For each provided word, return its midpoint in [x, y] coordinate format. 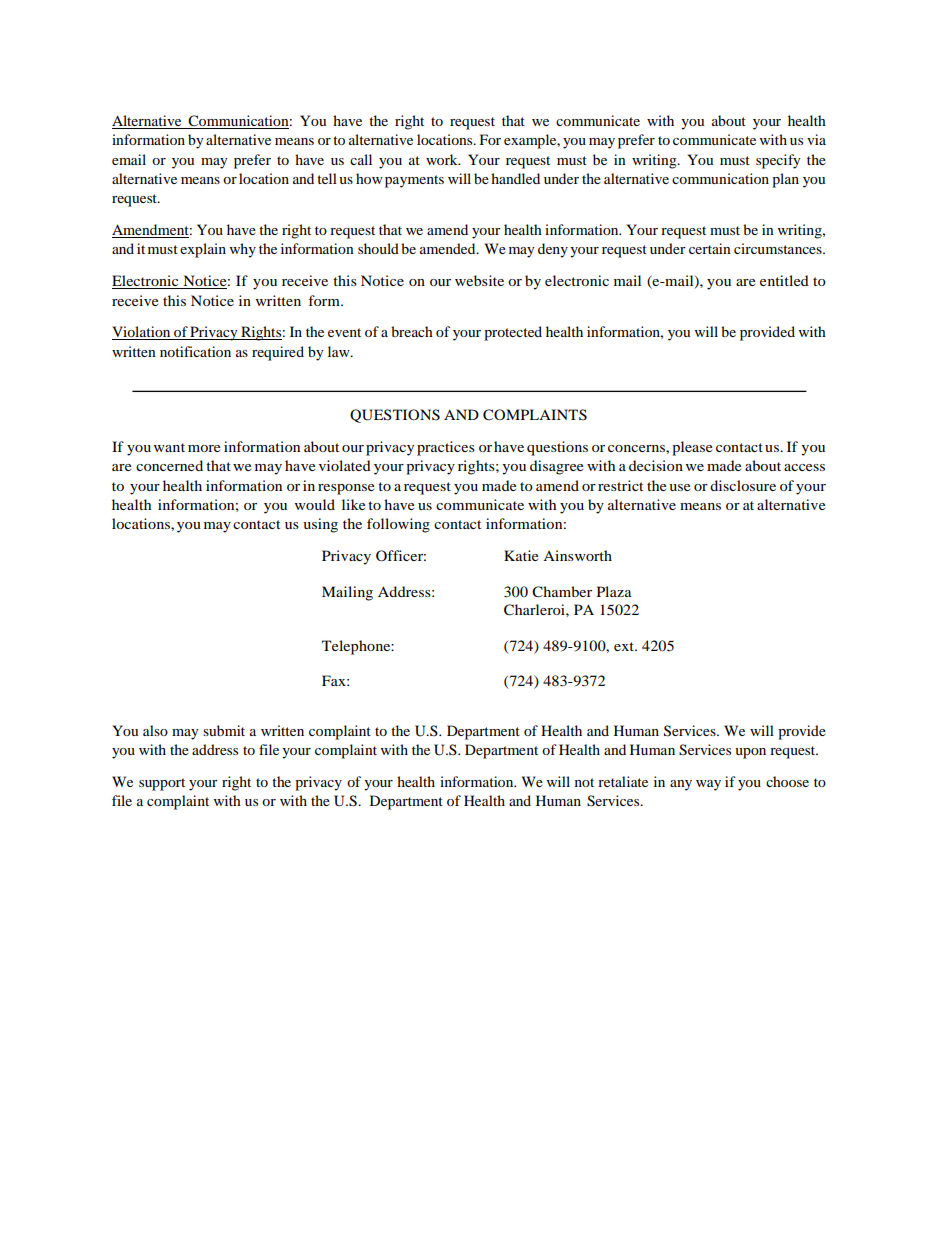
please [692, 448]
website [479, 280]
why [243, 250]
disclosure [743, 485]
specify [778, 161]
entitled [784, 280]
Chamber [562, 592]
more [204, 448]
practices [446, 448]
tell [327, 178]
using [320, 525]
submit [224, 730]
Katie [521, 555]
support [162, 784]
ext [625, 646]
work [443, 159]
